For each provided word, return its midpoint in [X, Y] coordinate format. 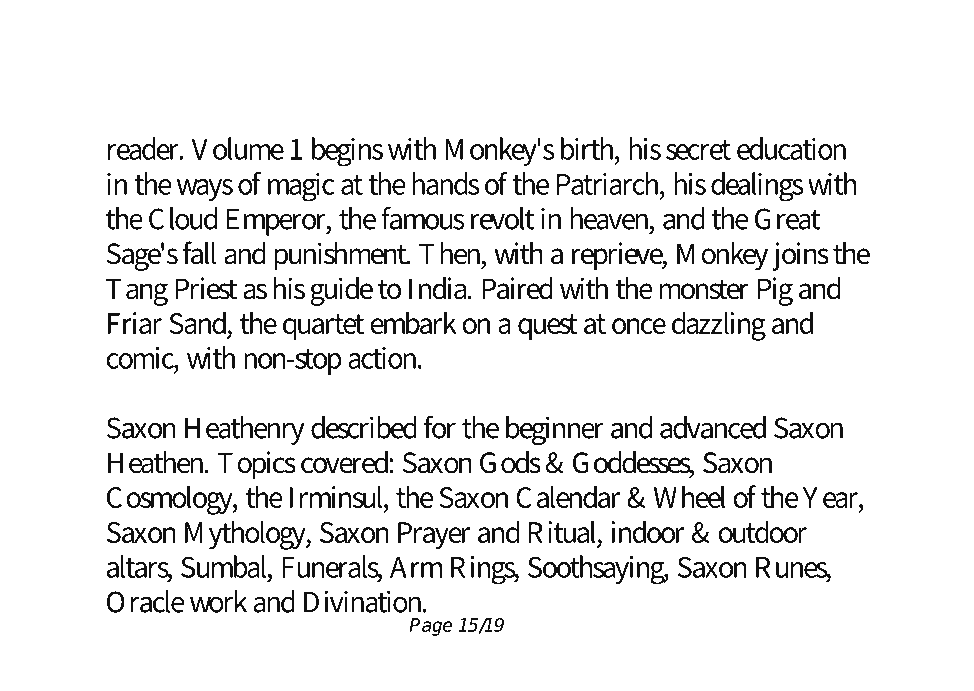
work [218, 601]
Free [211, 56]
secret [698, 150]
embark [413, 322]
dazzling [719, 326]
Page [431, 627]
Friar [135, 323]
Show [486, 56]
